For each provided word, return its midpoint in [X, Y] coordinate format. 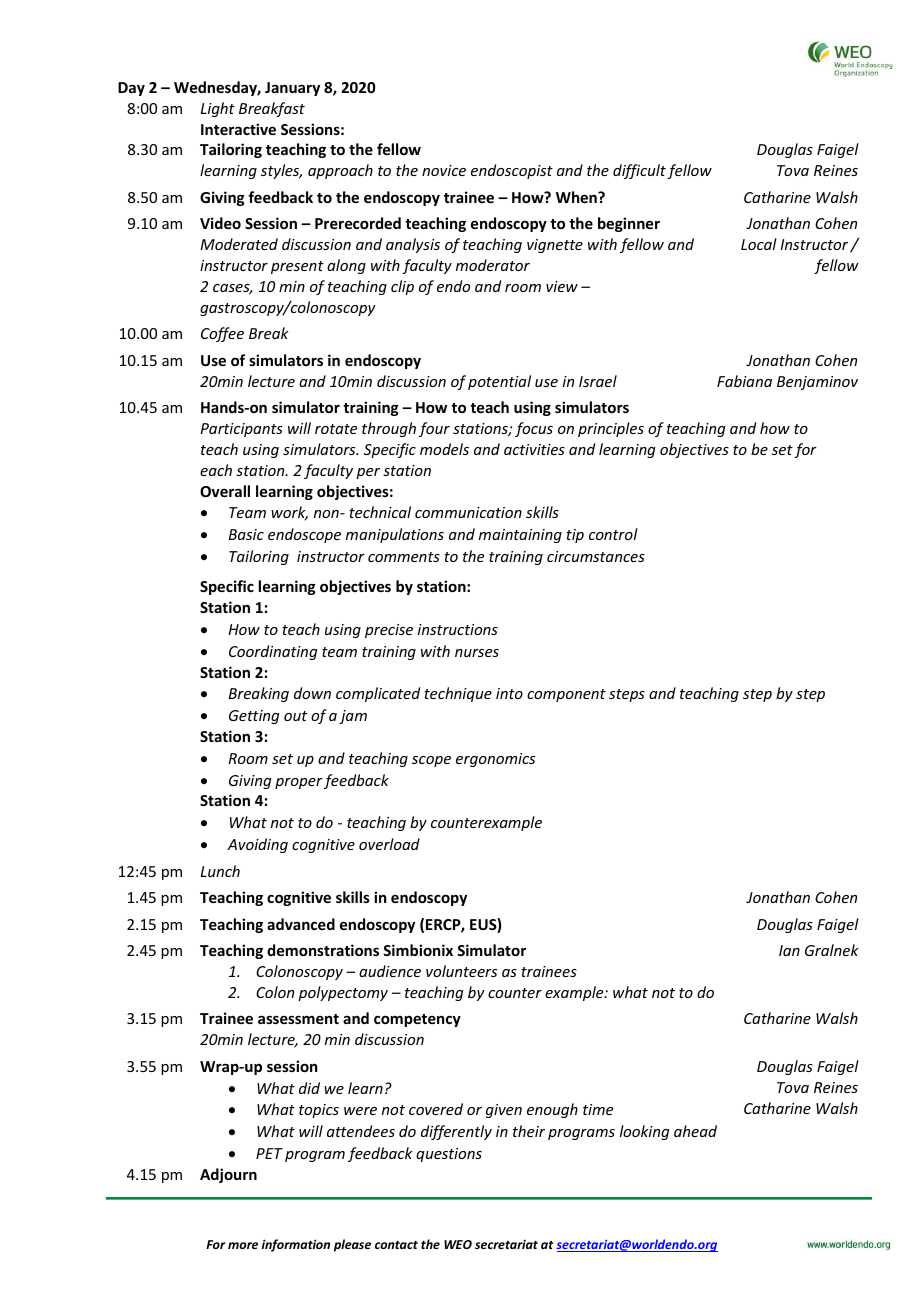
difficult [639, 171]
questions [449, 1155]
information [296, 1245]
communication [468, 512]
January [292, 89]
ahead [695, 1131]
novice [444, 170]
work [289, 513]
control [613, 534]
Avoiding [257, 845]
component [566, 695]
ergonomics [495, 760]
